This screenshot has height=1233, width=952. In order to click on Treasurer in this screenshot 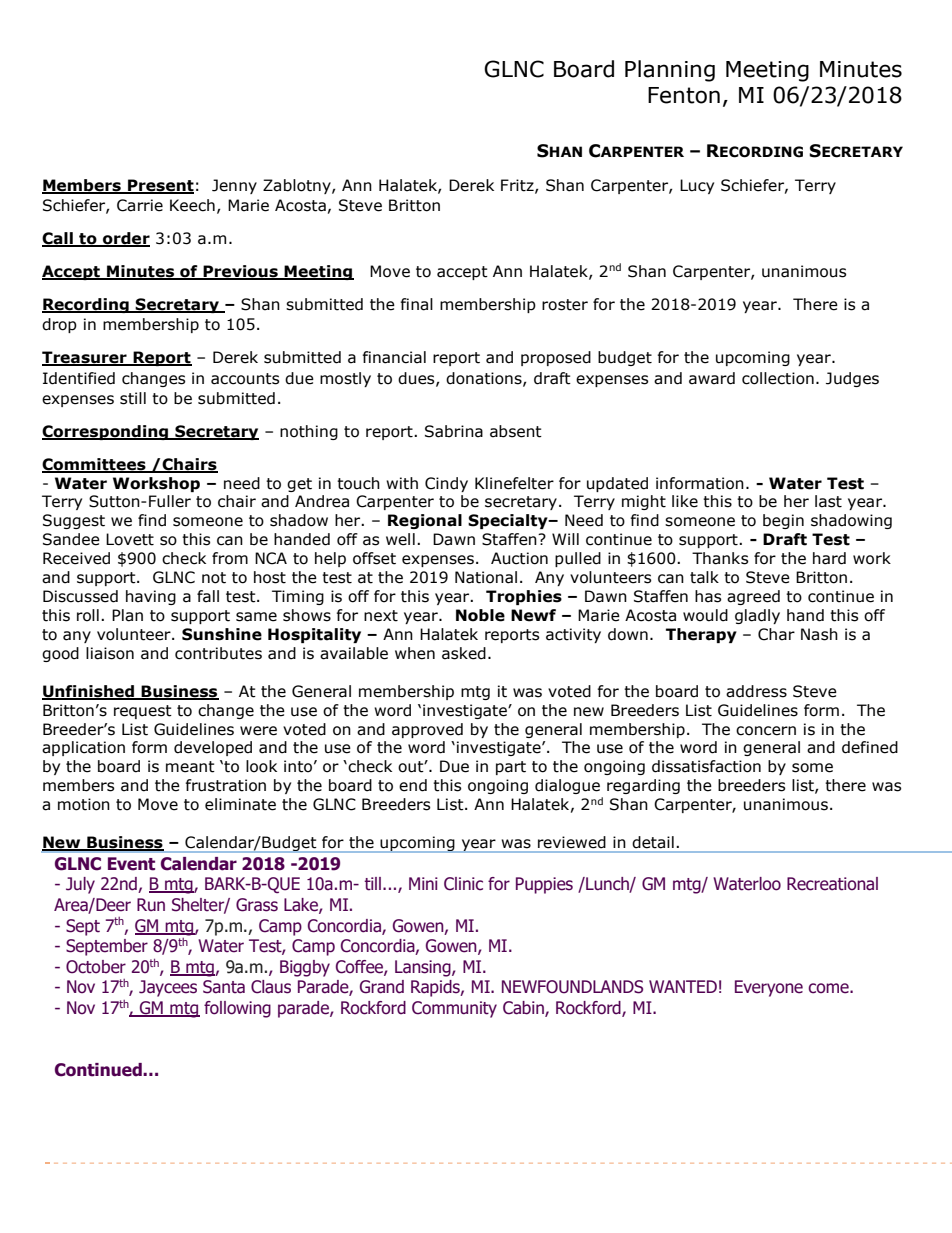, I will do `click(85, 358)`.
